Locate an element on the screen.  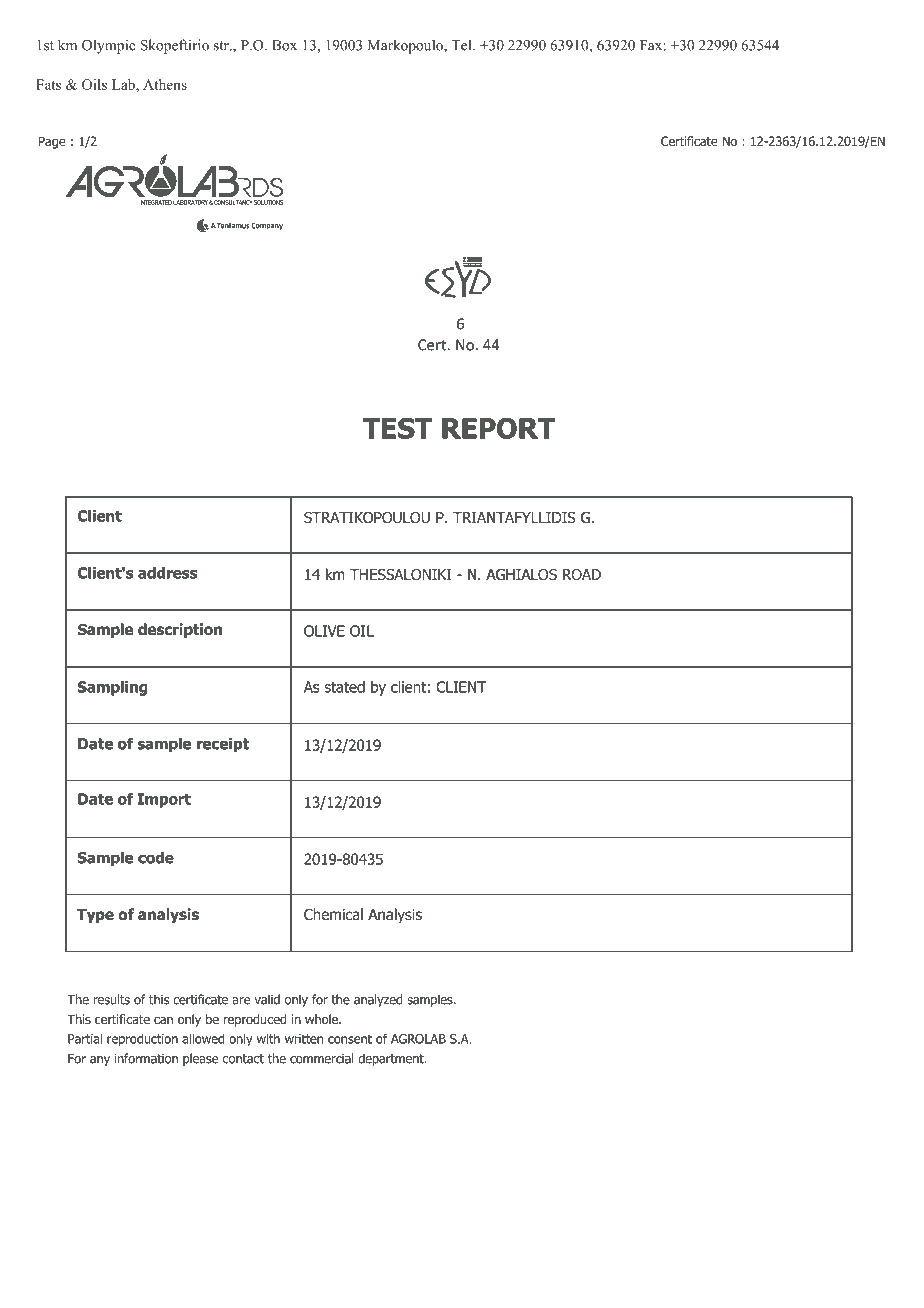
Oils is located at coordinates (94, 84).
